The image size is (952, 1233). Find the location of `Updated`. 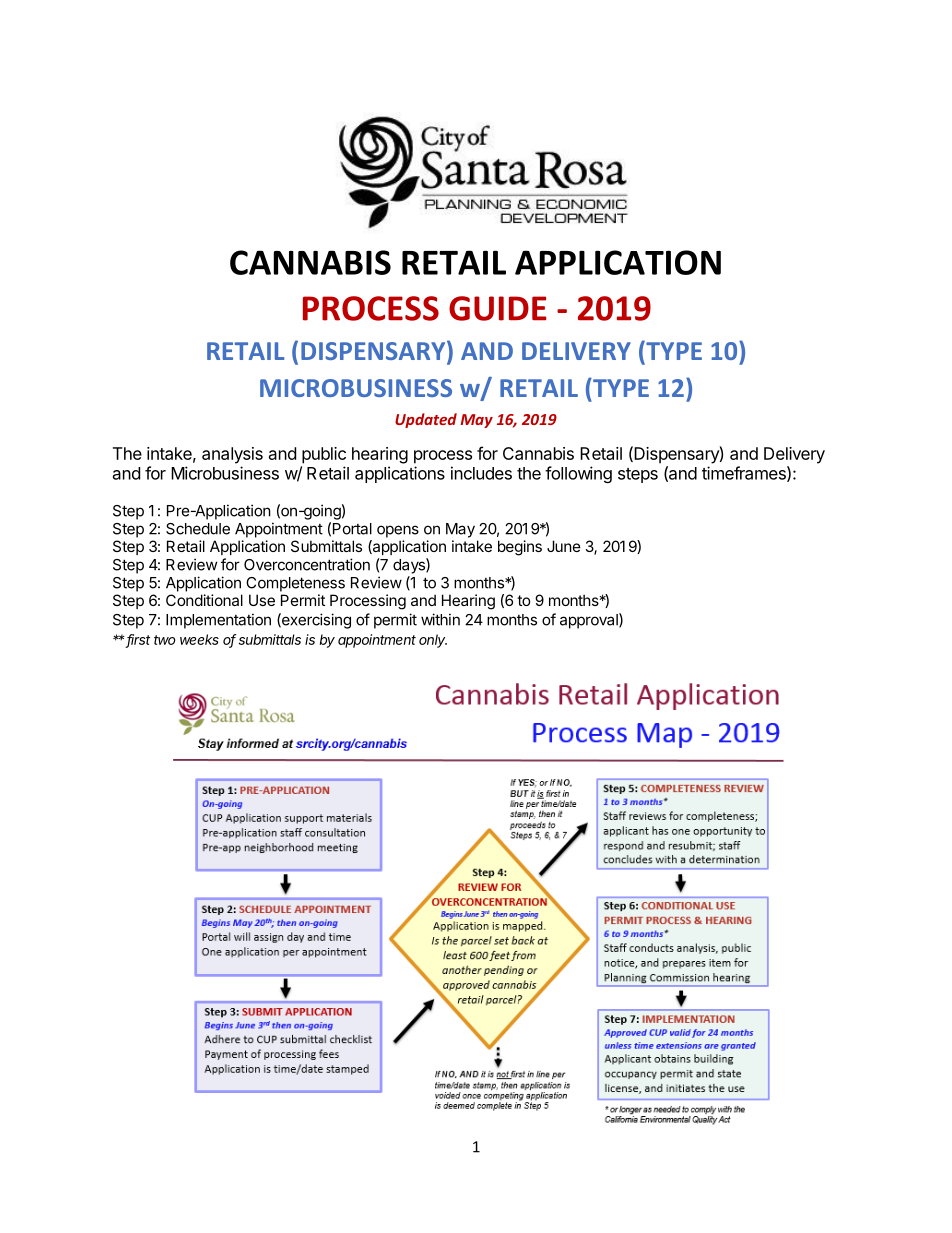

Updated is located at coordinates (426, 420).
